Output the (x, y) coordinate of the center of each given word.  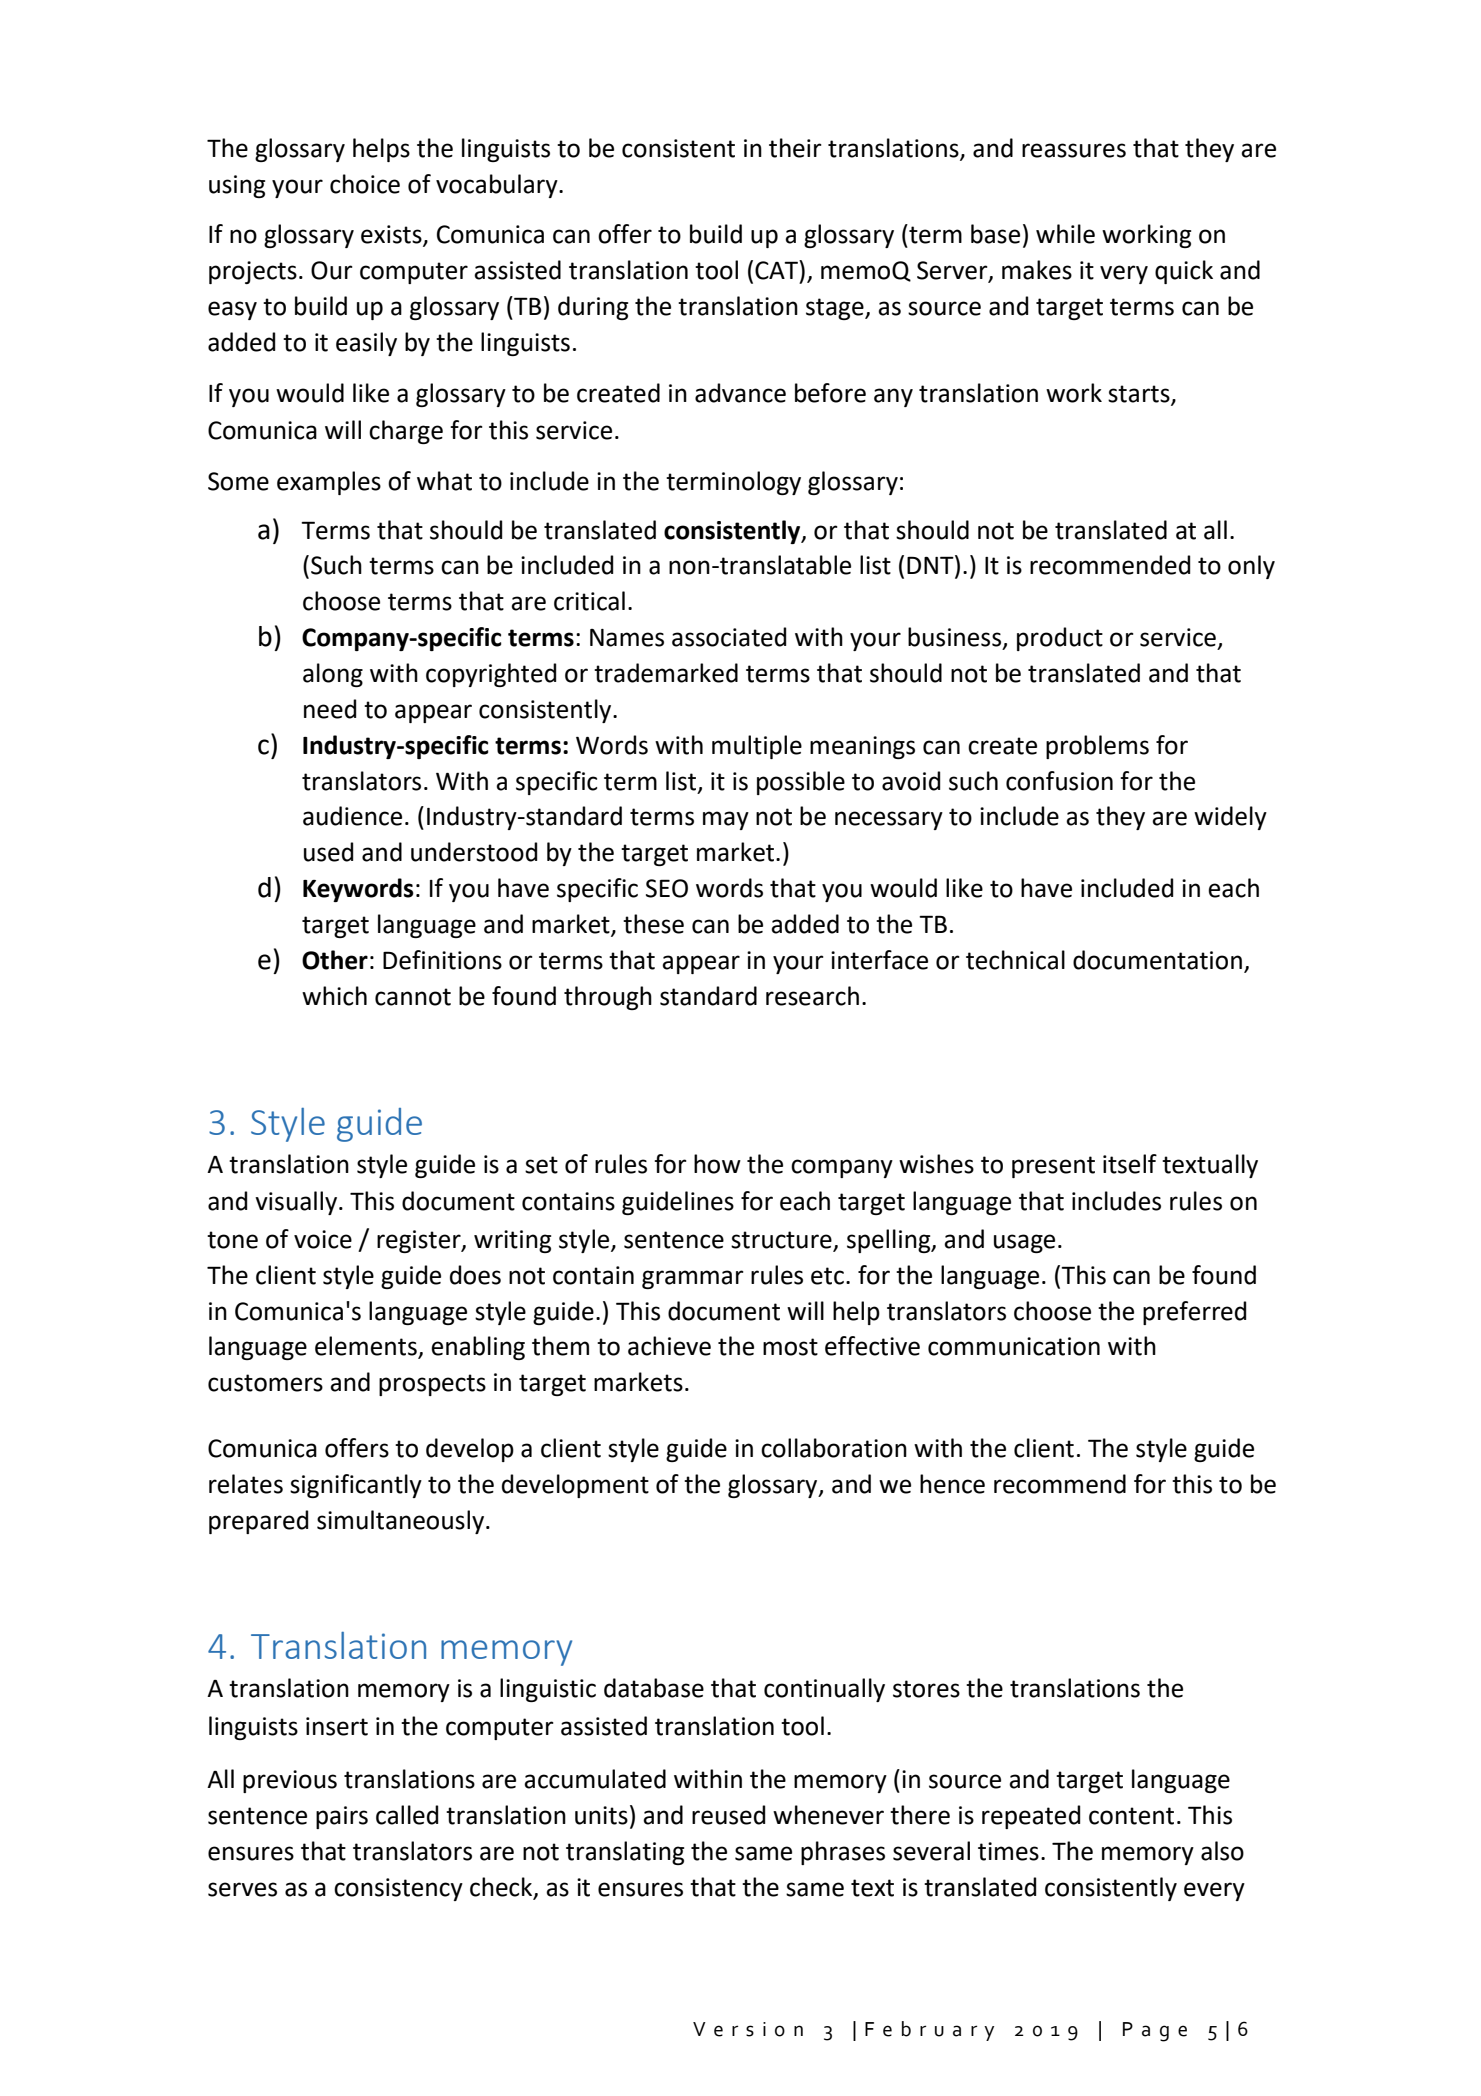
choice (365, 184)
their (795, 148)
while (1065, 234)
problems (1097, 747)
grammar (693, 1279)
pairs (342, 1817)
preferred (1194, 1313)
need (330, 709)
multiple (757, 747)
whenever (828, 1815)
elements (367, 1347)
